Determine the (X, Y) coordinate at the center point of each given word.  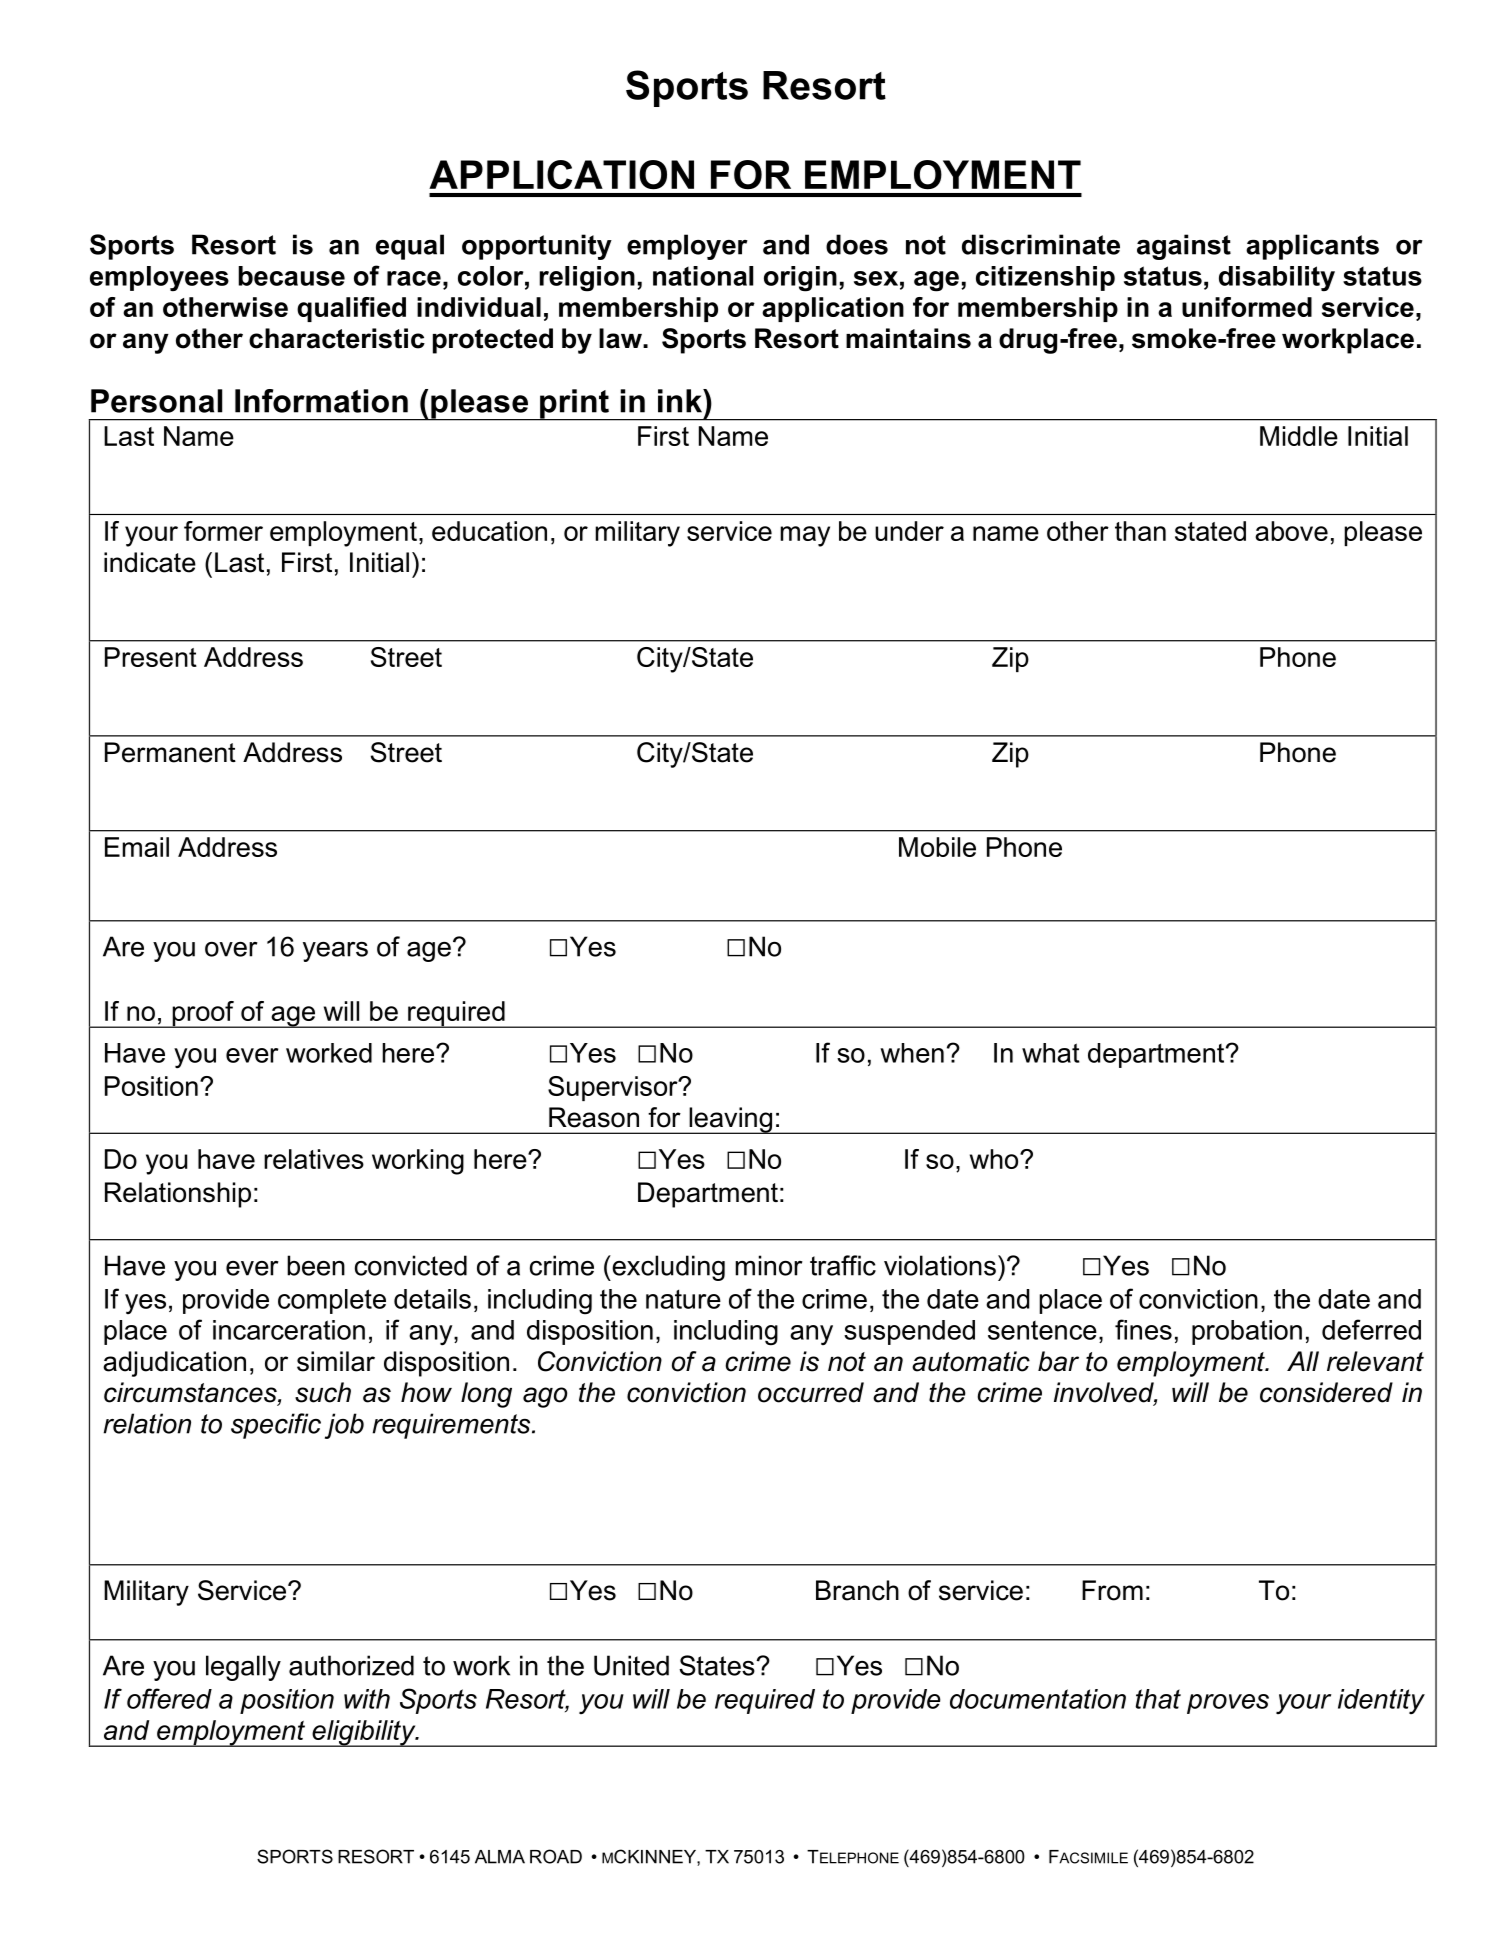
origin (800, 279)
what (1051, 1053)
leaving (731, 1120)
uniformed (1247, 307)
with (367, 1699)
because (291, 276)
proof (203, 1014)
